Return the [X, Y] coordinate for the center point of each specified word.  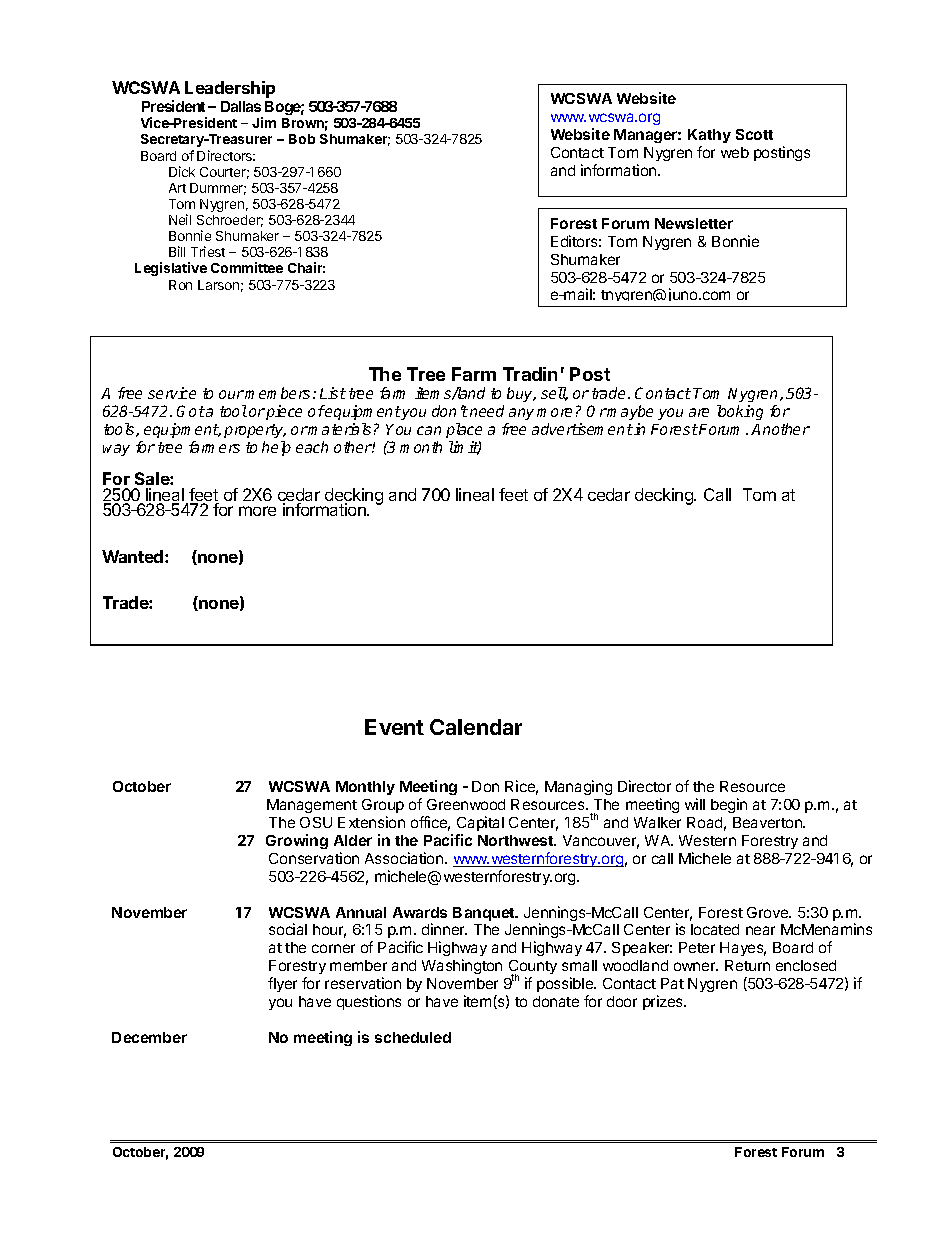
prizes [664, 1002]
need [487, 411]
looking [740, 412]
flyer [282, 984]
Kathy [709, 136]
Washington [462, 966]
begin [729, 805]
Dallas [241, 106]
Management [312, 806]
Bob [302, 139]
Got [191, 411]
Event [394, 727]
